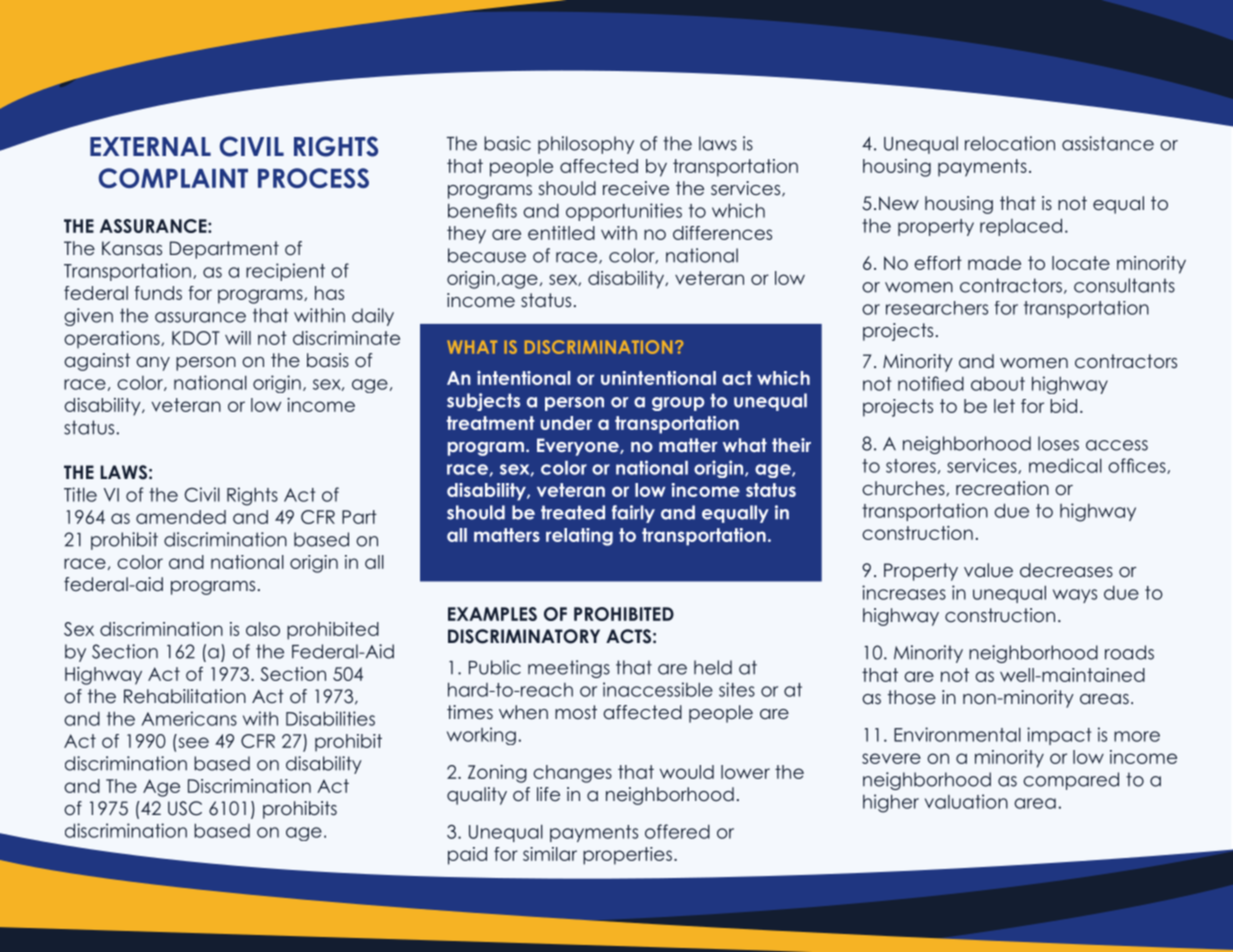 The width and height of the screenshot is (1233, 952). I want to click on researchers, so click(937, 308).
